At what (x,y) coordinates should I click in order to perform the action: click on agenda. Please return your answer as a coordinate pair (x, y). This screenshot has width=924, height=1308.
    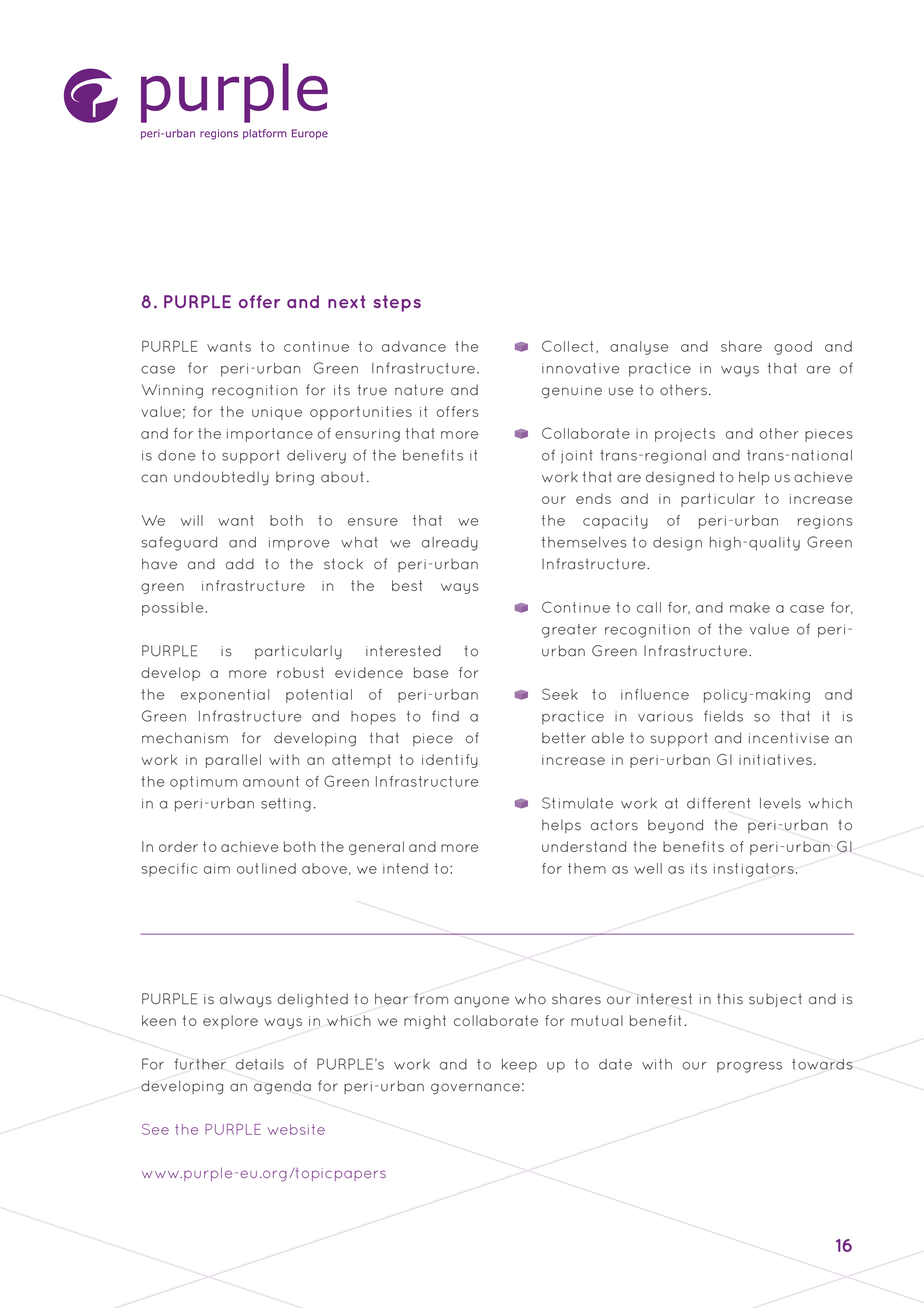
    Looking at the image, I should click on (282, 1087).
